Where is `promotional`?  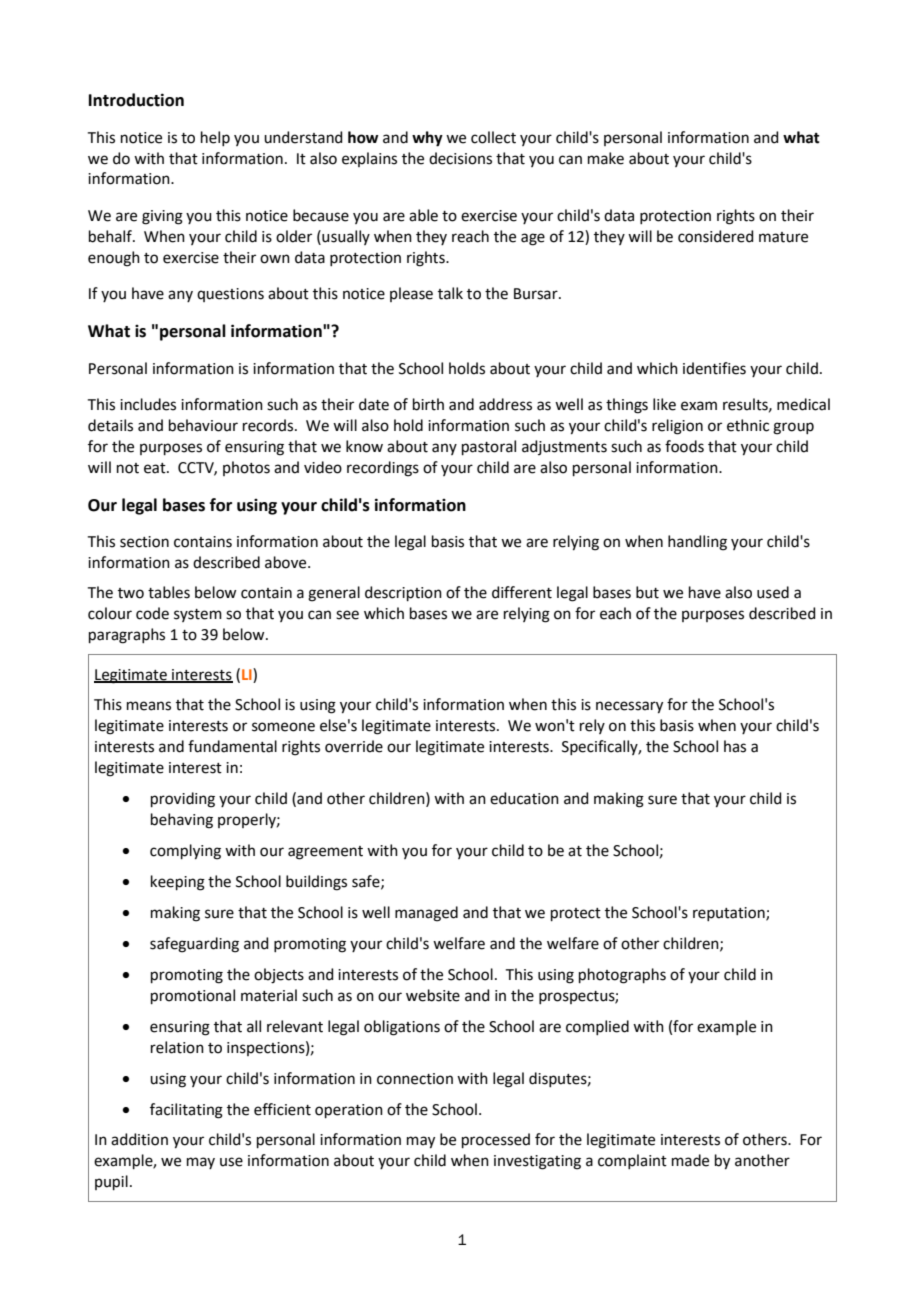 promotional is located at coordinates (193, 996).
